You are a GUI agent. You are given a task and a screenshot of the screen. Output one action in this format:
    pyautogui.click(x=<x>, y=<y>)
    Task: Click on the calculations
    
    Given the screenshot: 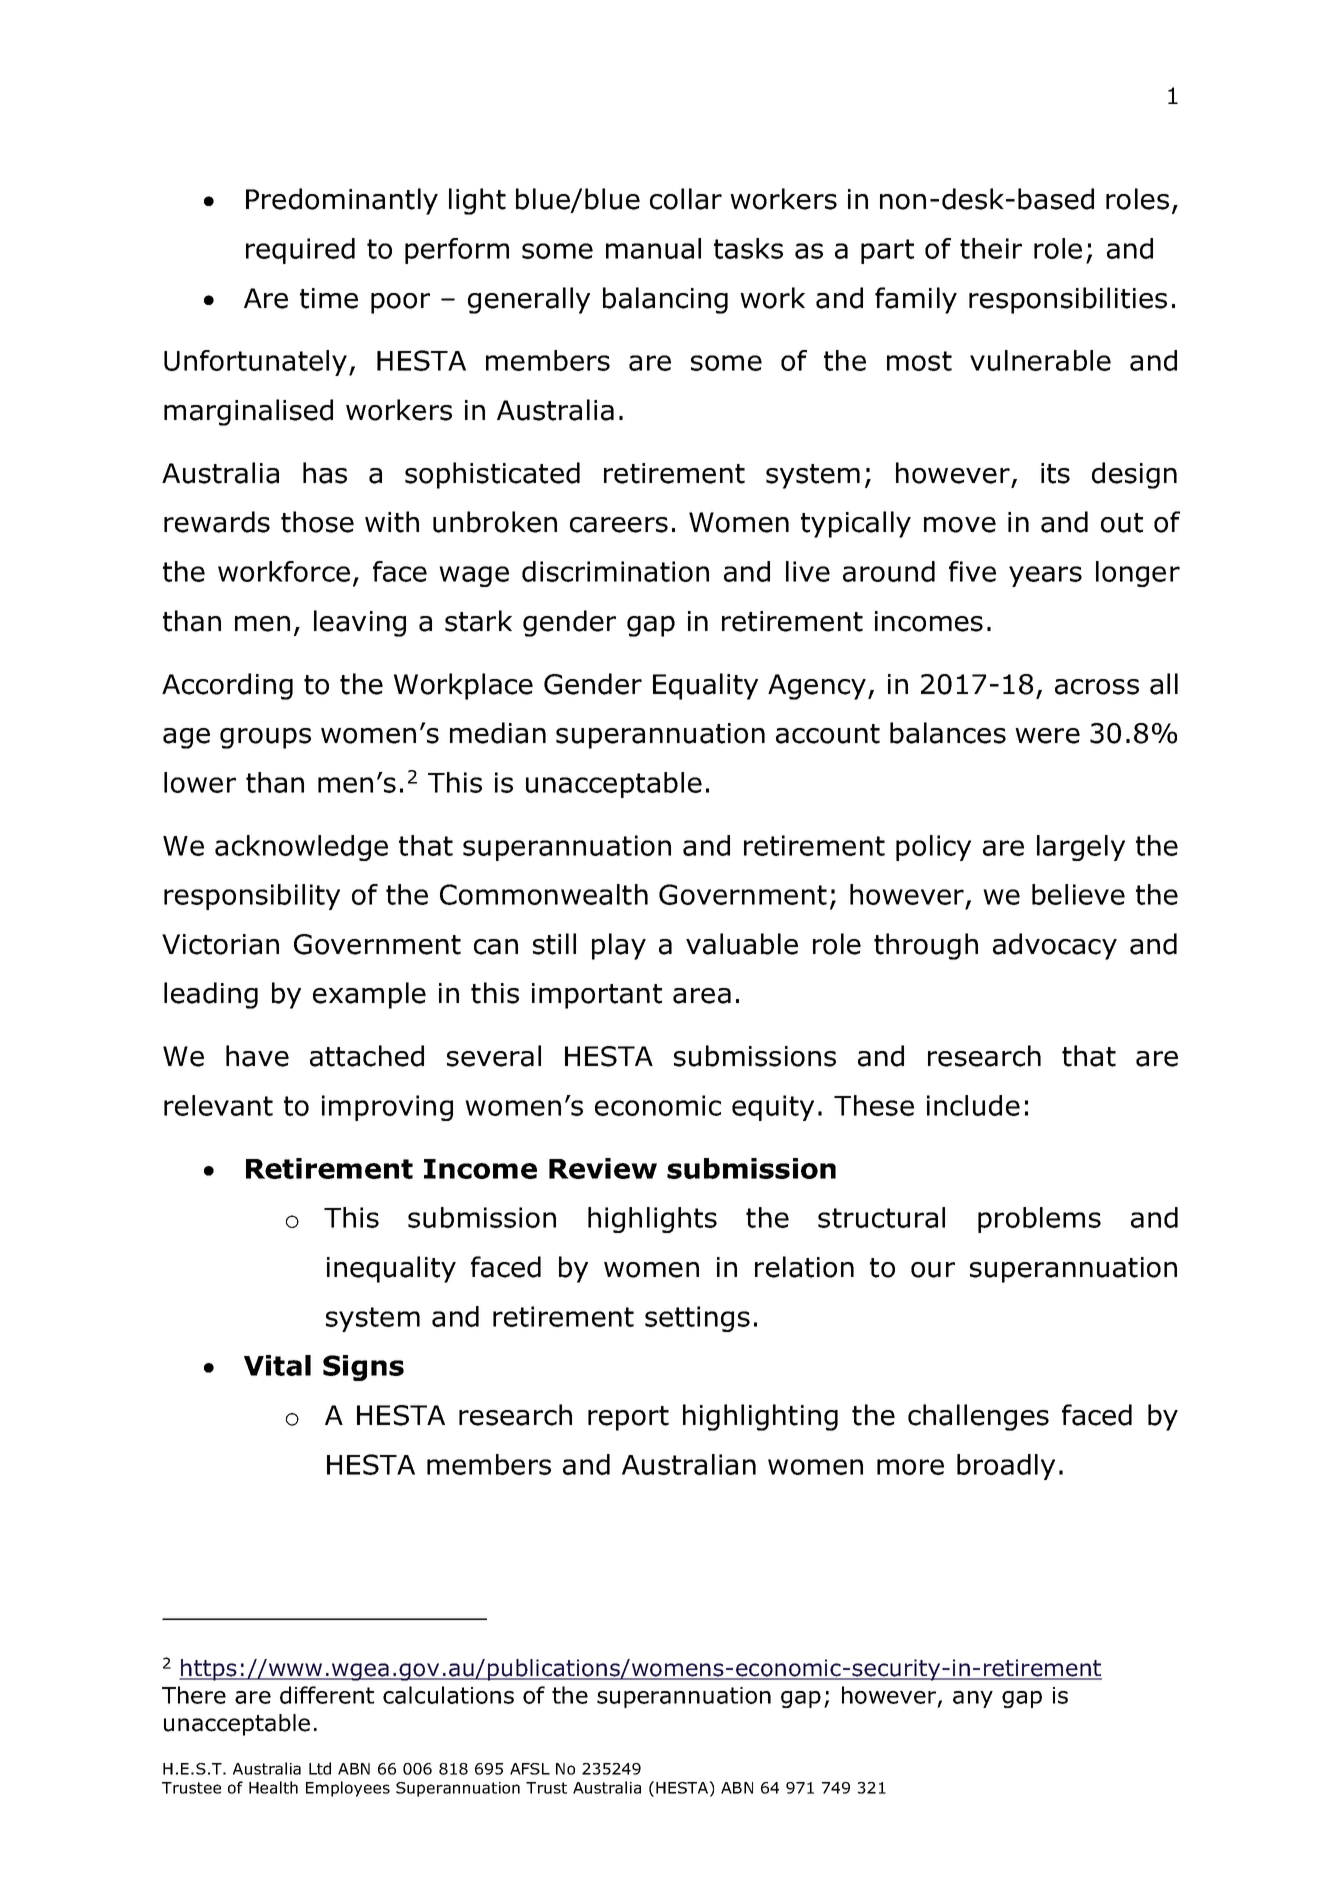 What is the action you would take?
    pyautogui.click(x=448, y=1695)
